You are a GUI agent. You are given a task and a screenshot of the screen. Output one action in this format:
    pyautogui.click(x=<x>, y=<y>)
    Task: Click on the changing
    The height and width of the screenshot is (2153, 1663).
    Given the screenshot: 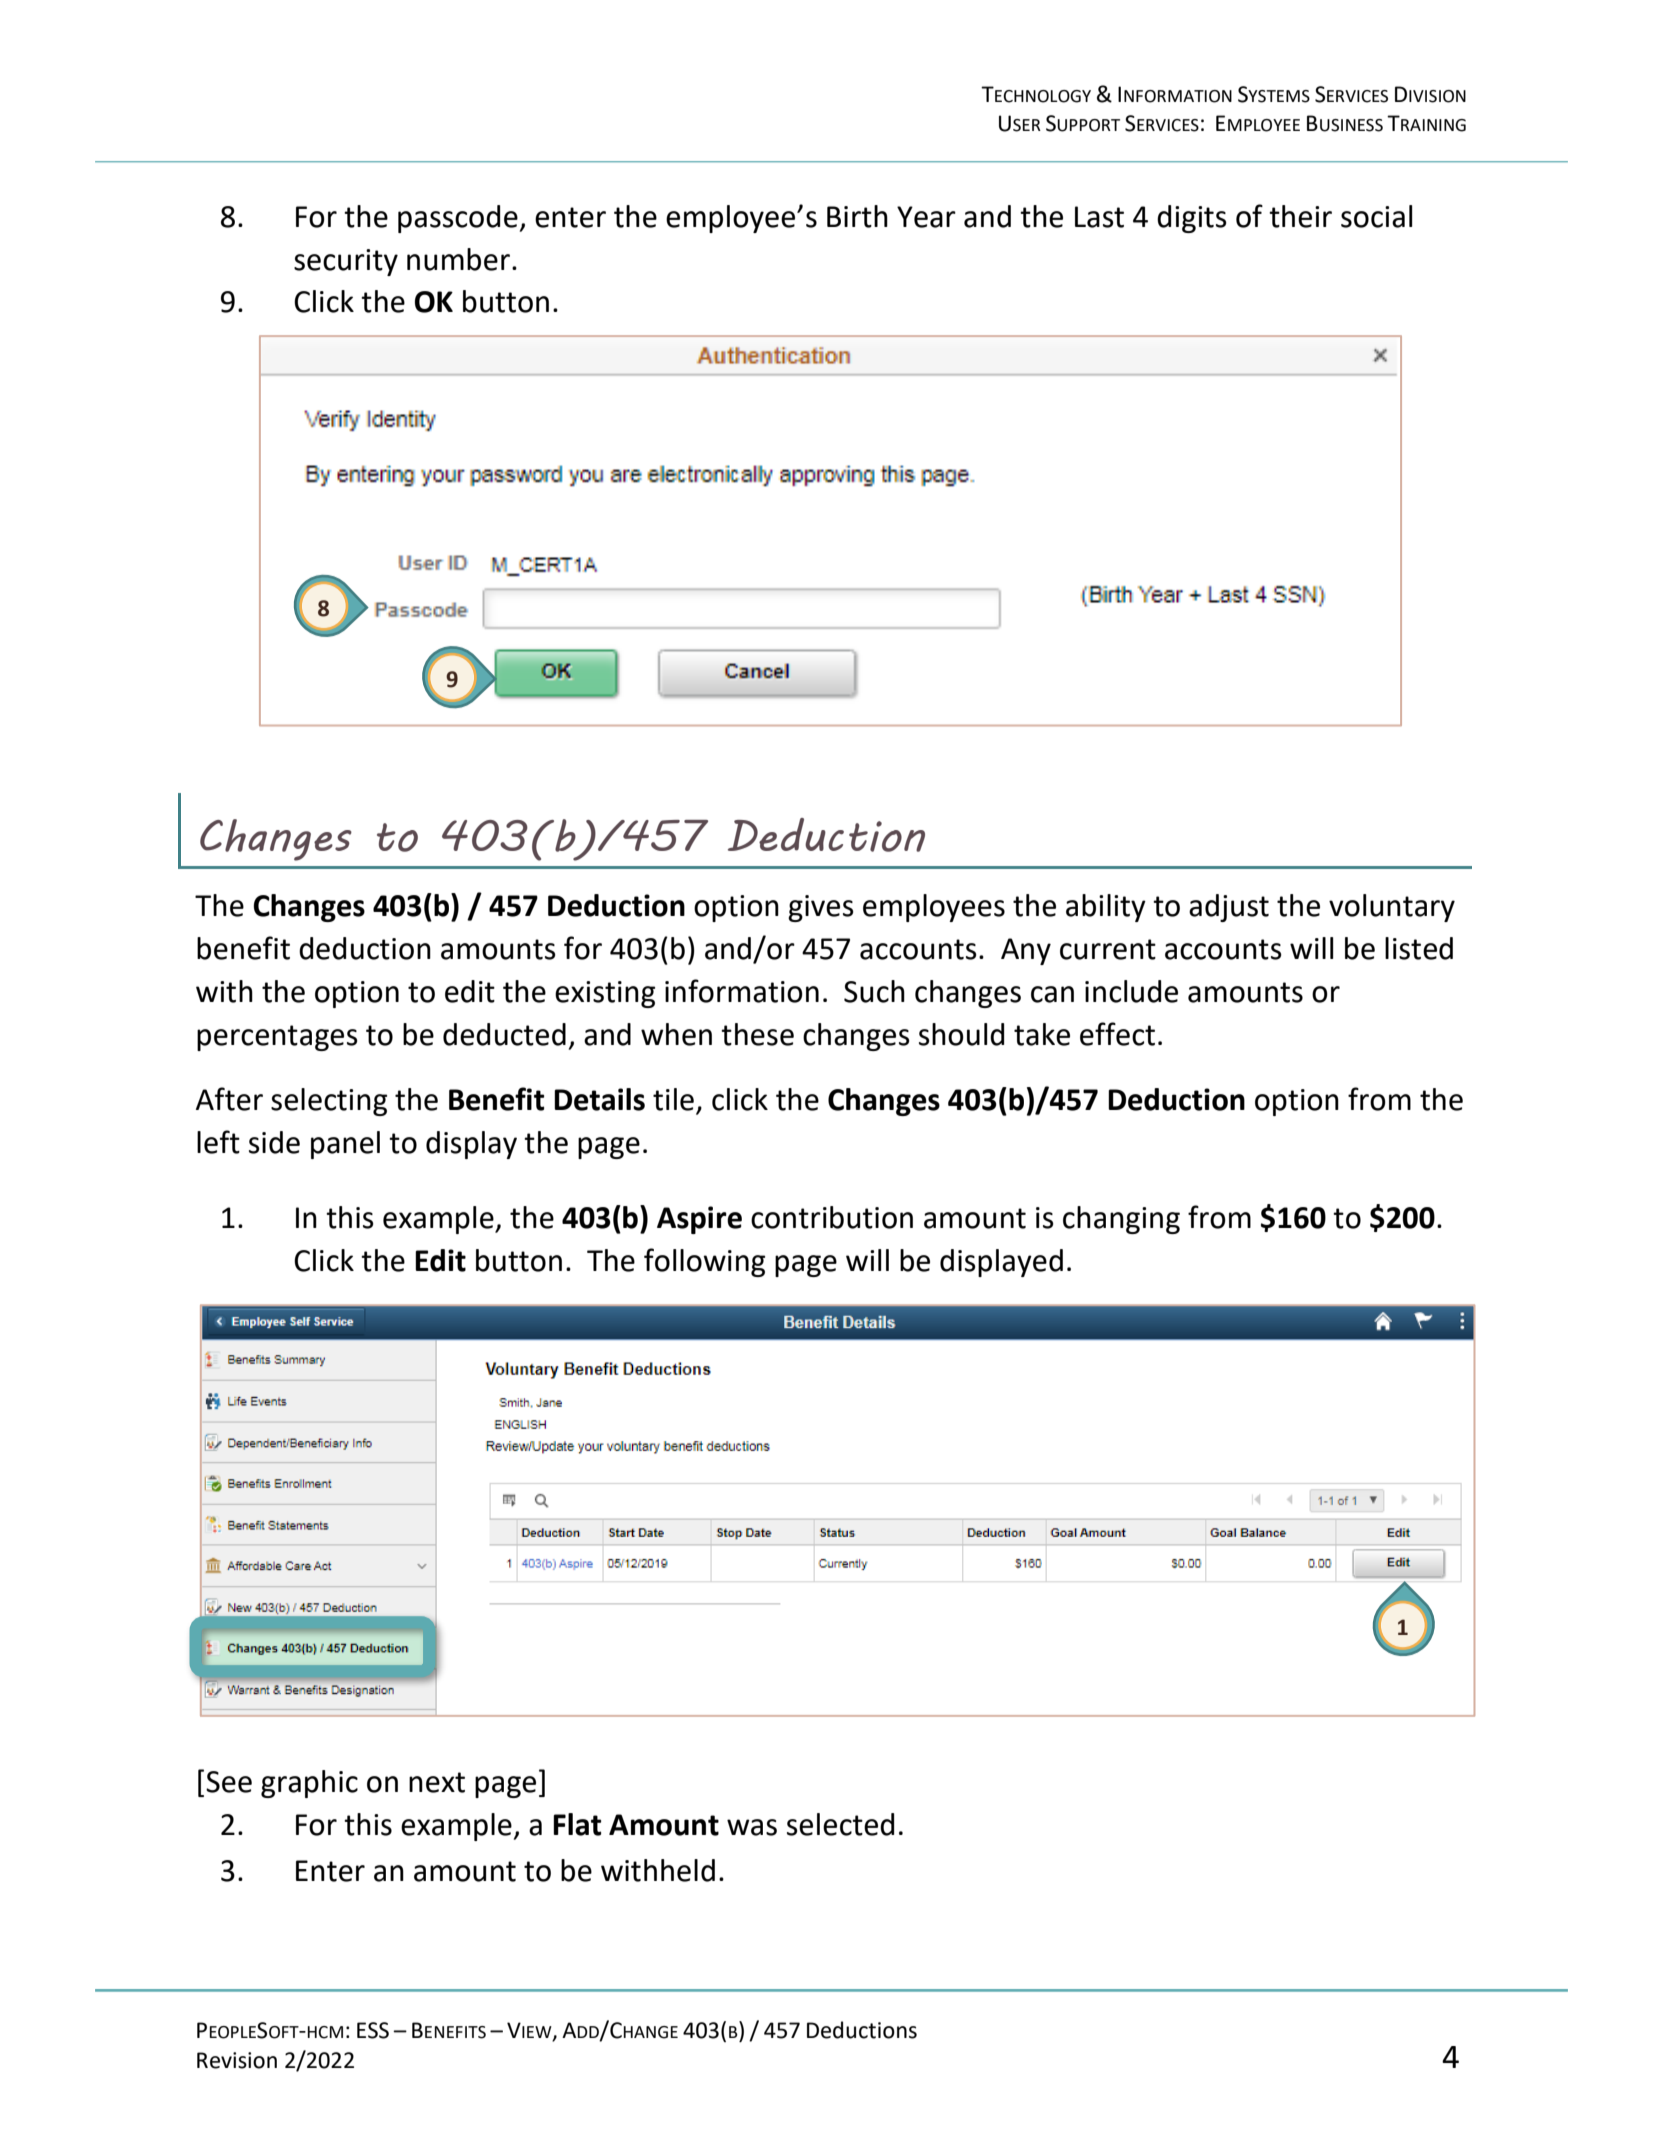 What is the action you would take?
    pyautogui.click(x=1121, y=1220)
